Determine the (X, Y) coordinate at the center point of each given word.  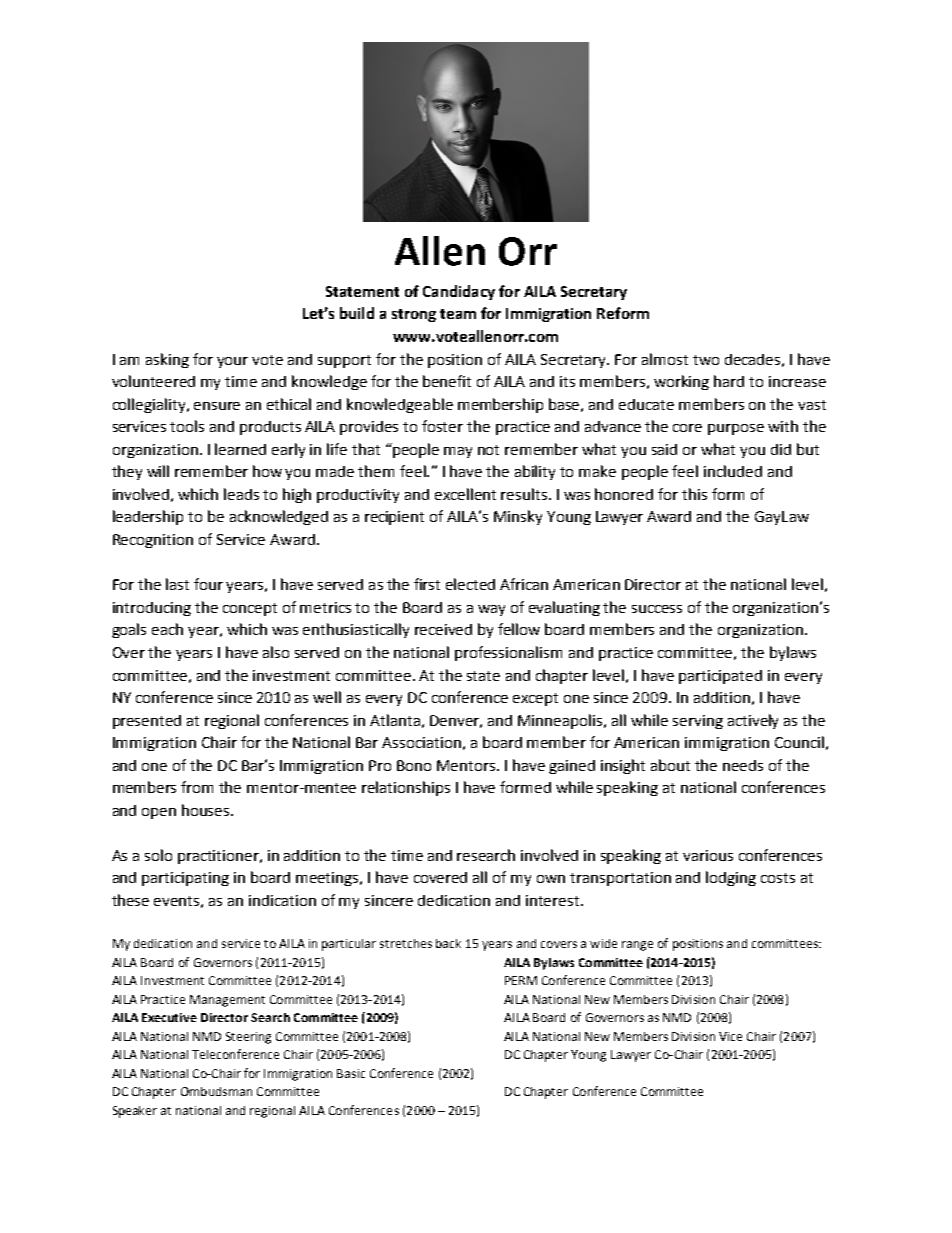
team (458, 314)
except (535, 699)
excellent (465, 494)
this (694, 494)
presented (147, 722)
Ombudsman (216, 1091)
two (706, 360)
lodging (731, 878)
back (448, 943)
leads (241, 494)
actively (753, 721)
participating (185, 879)
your (232, 362)
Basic (351, 1073)
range (637, 946)
